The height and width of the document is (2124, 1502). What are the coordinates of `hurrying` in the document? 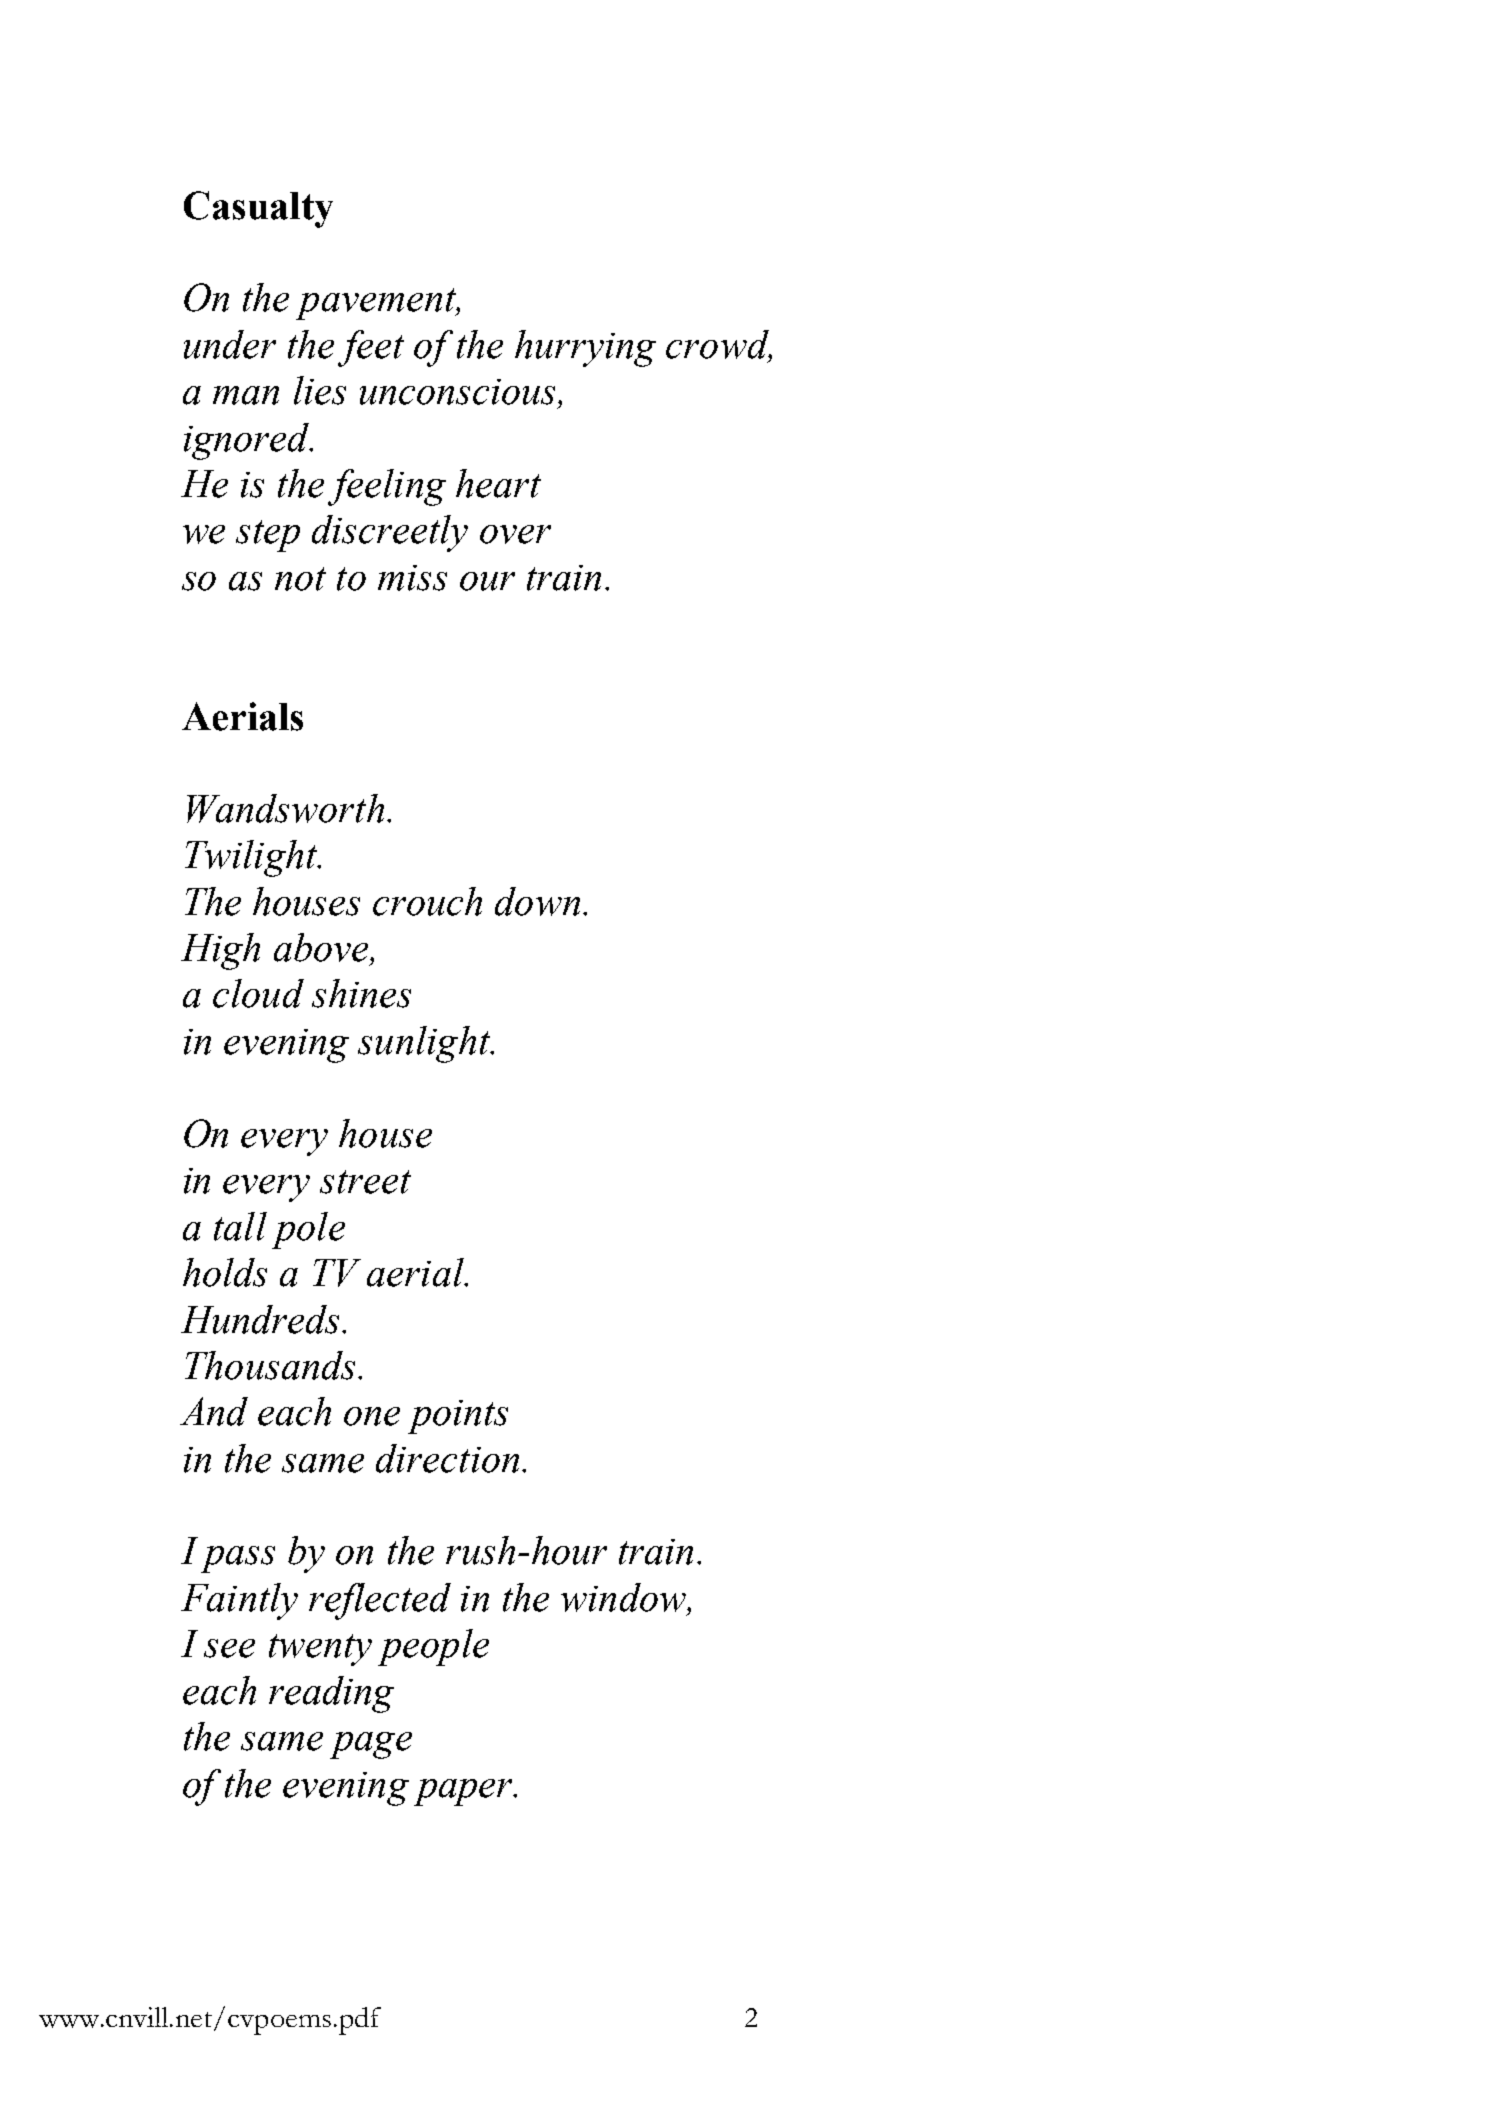 It's located at (585, 348).
